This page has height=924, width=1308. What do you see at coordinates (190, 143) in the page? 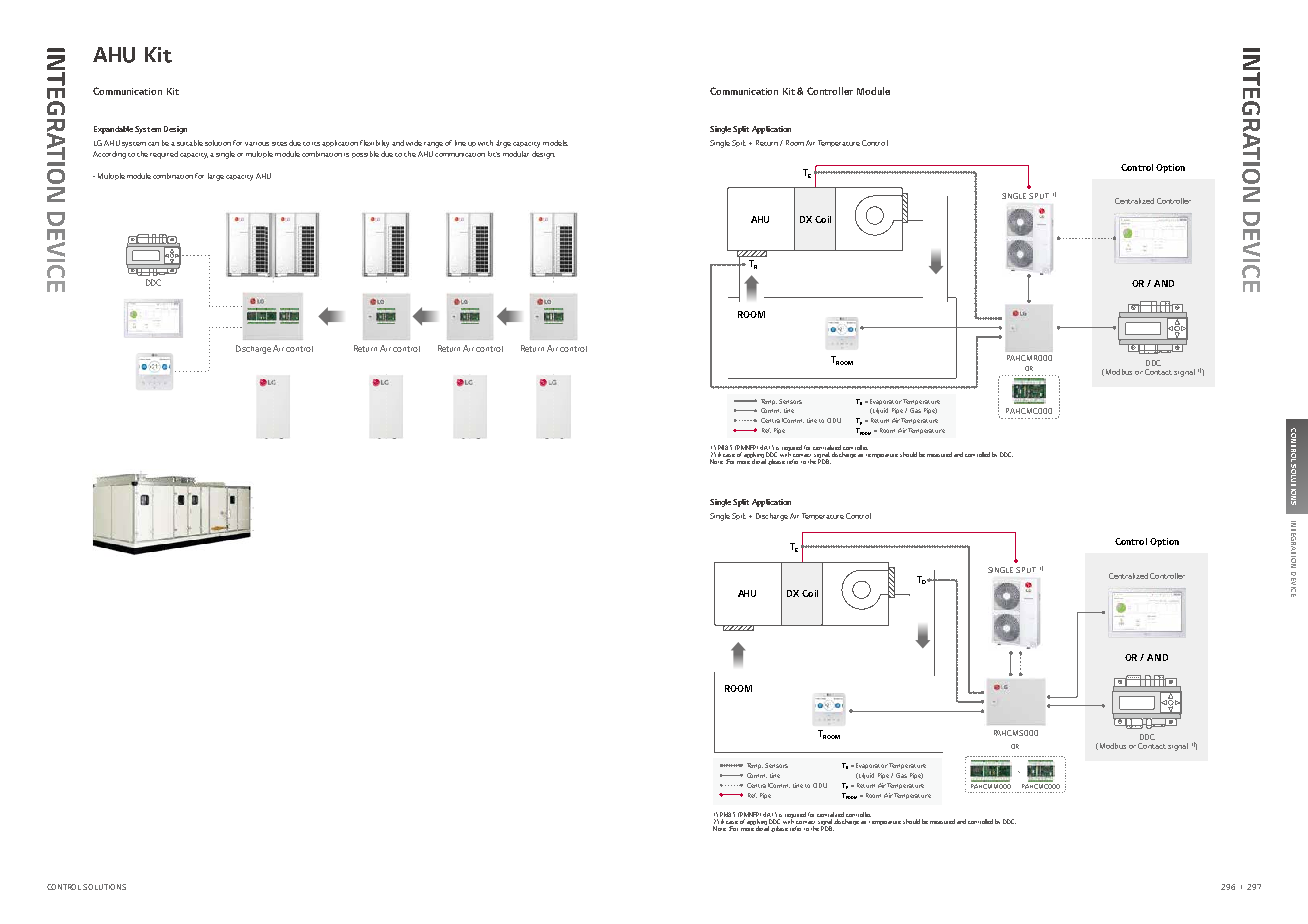
I see `suitable` at bounding box center [190, 143].
